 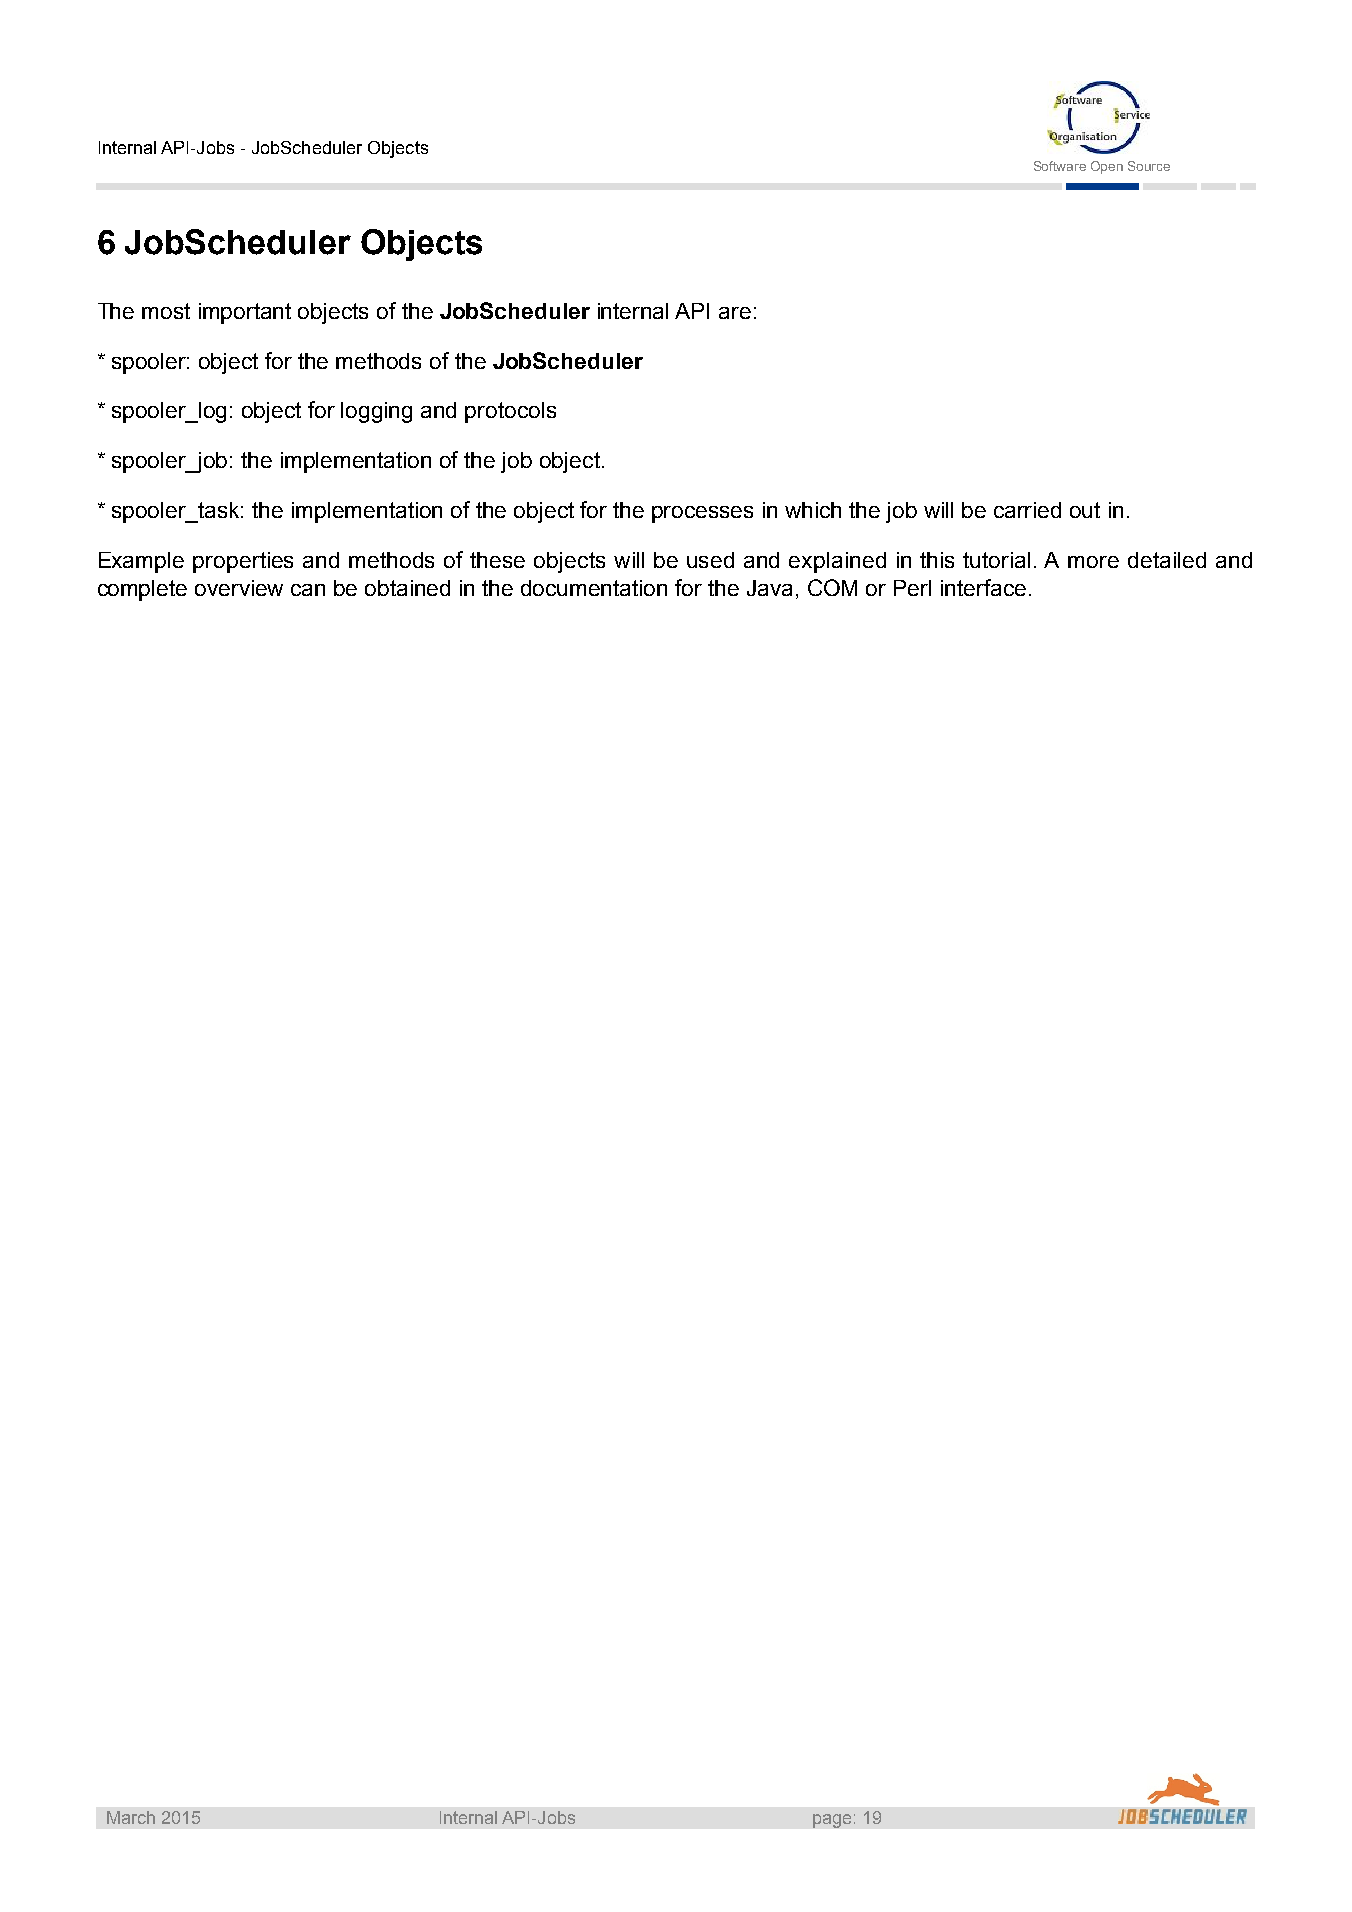 I want to click on Java, so click(x=769, y=588).
